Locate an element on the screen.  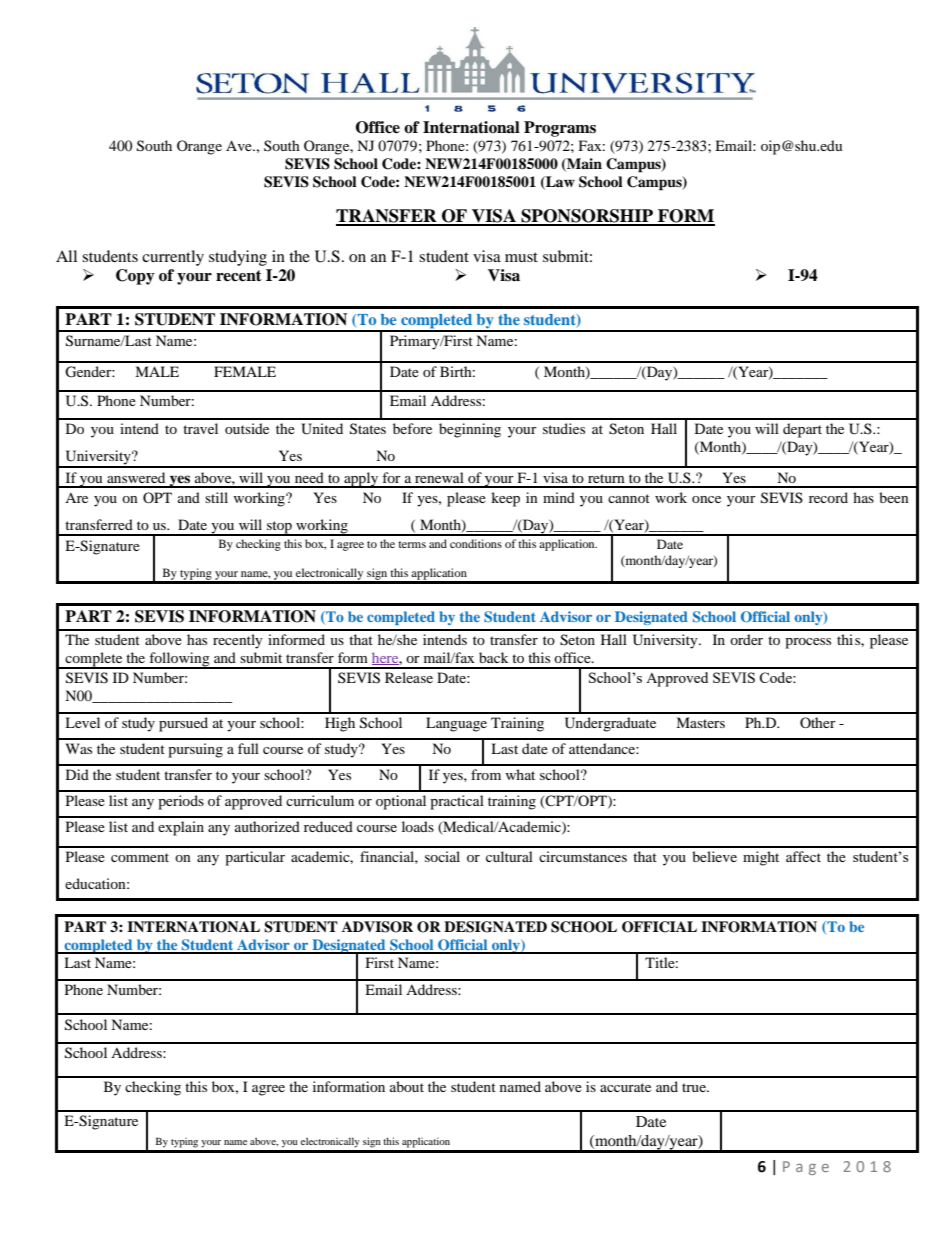
record is located at coordinates (828, 497).
